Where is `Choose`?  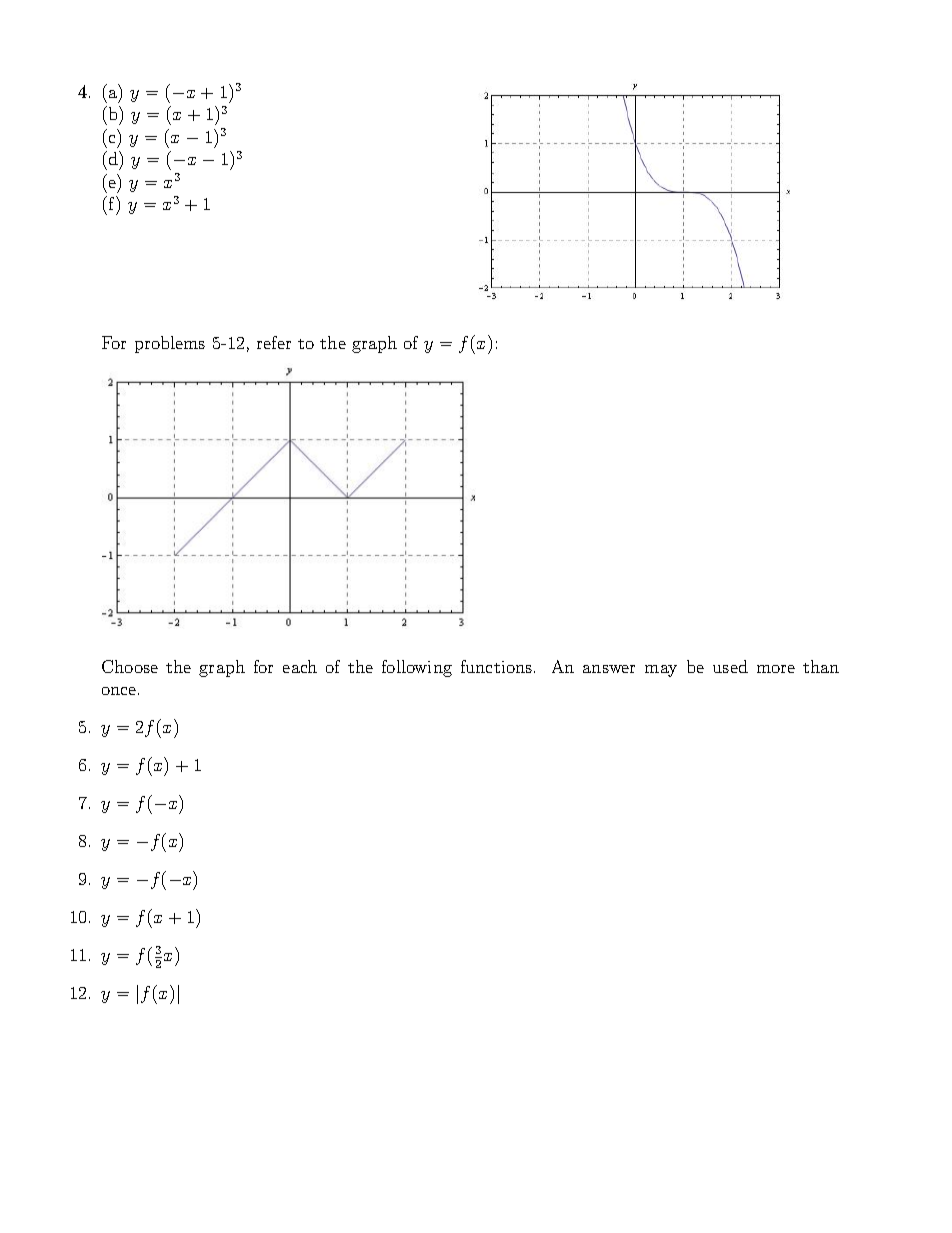
Choose is located at coordinates (130, 666).
